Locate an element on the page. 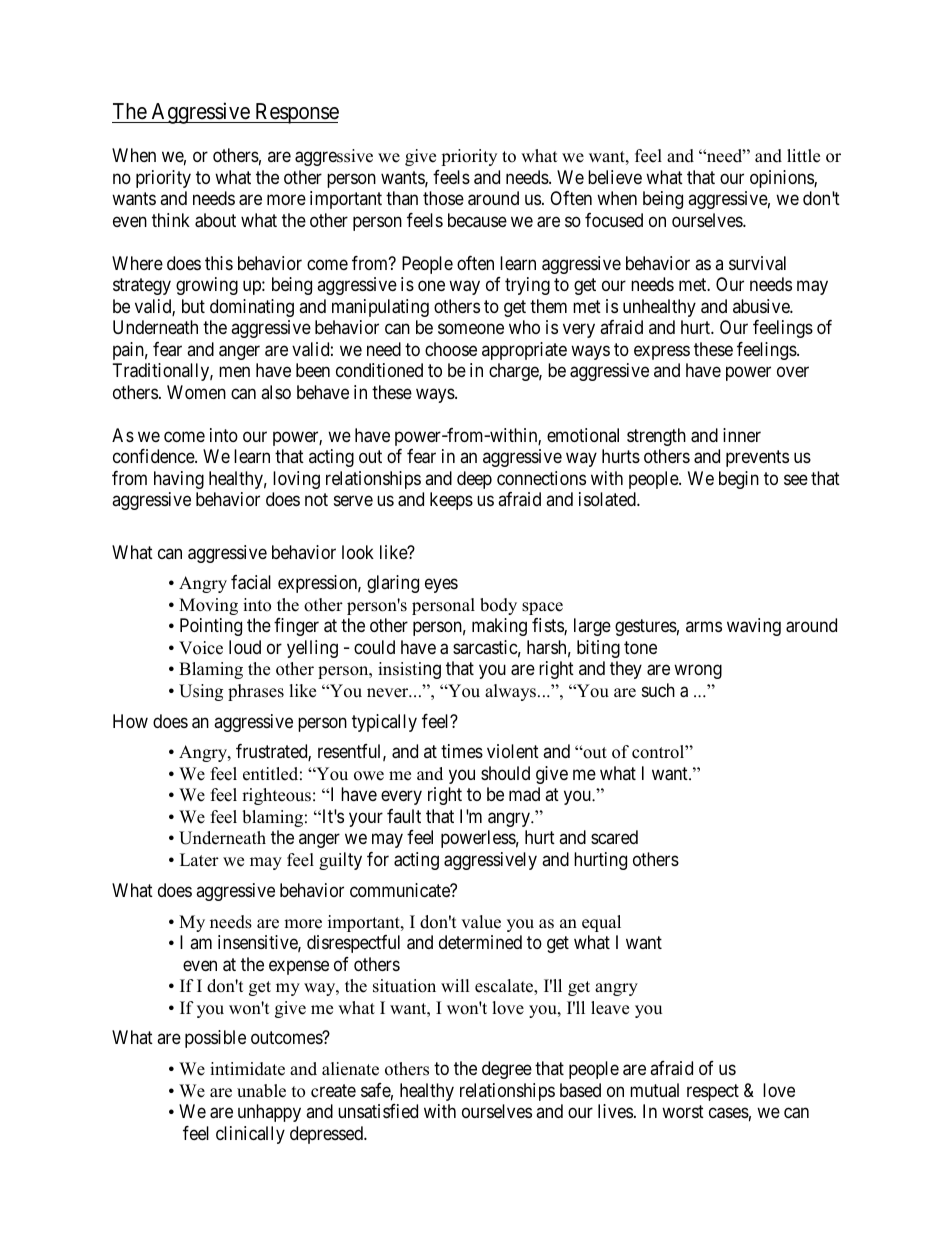 The image size is (952, 1233). Response is located at coordinates (296, 113).
